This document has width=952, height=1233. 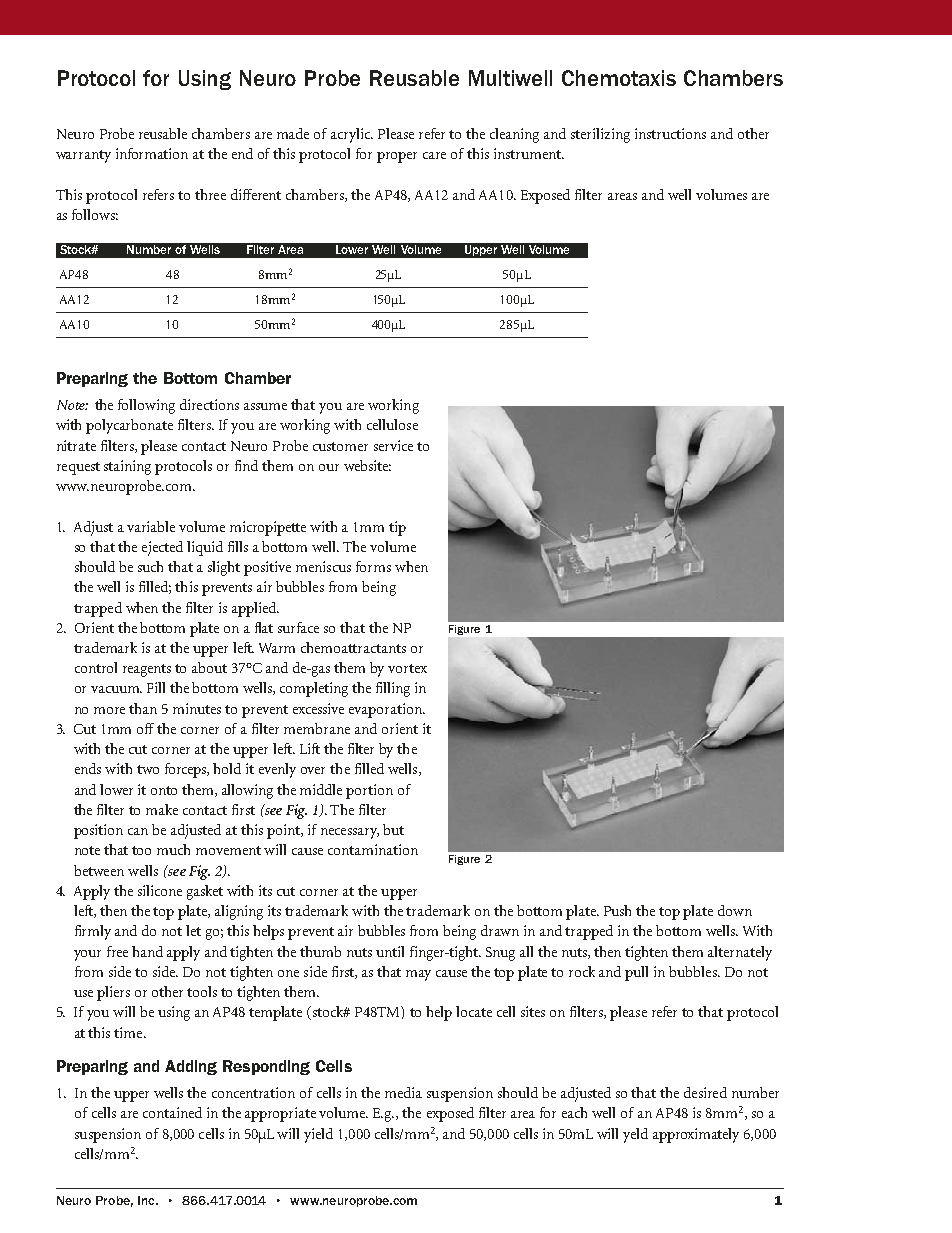 What do you see at coordinates (147, 670) in the document?
I see `reagents` at bounding box center [147, 670].
